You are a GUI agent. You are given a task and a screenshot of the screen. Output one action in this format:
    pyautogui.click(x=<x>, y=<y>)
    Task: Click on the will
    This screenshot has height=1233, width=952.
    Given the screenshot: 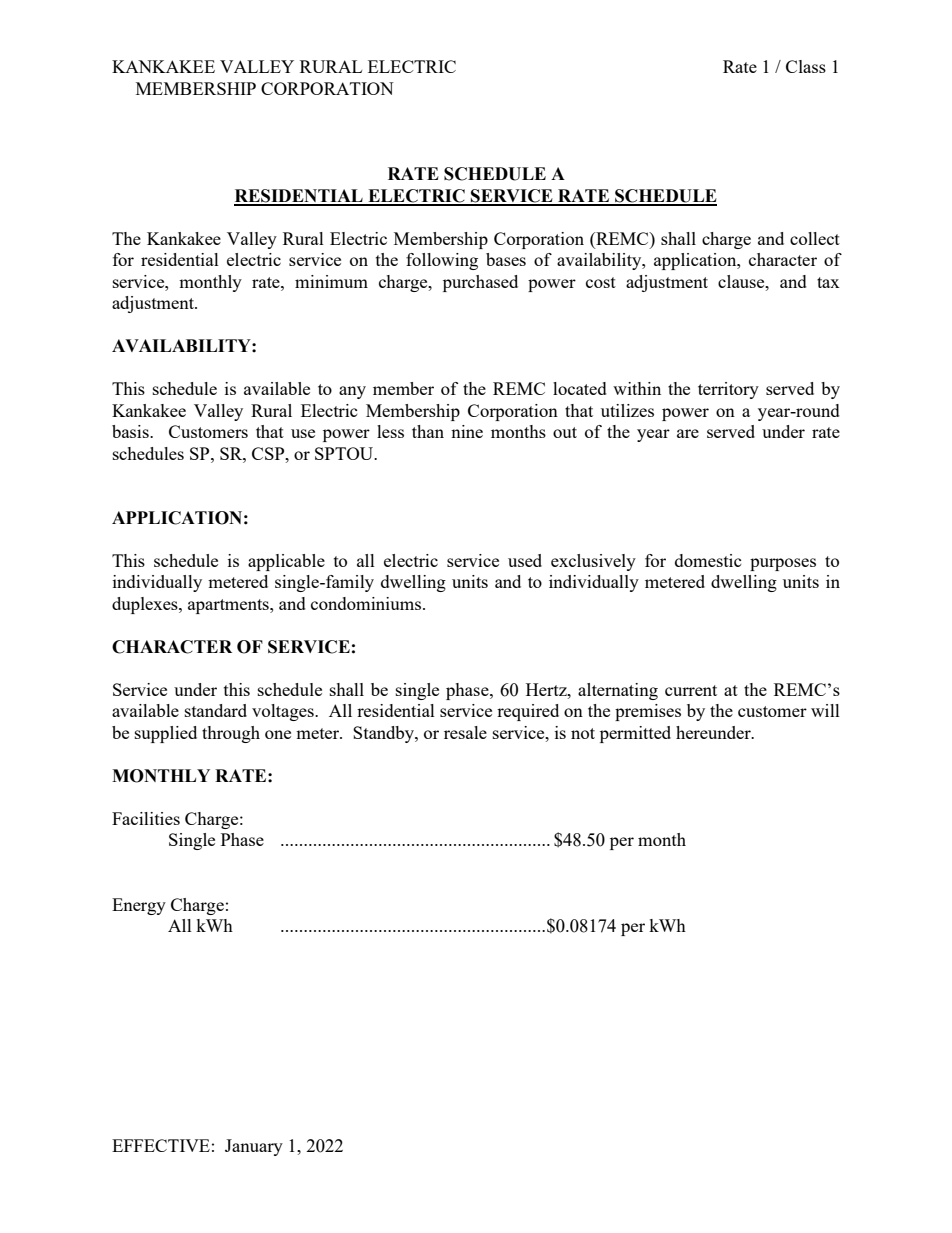 What is the action you would take?
    pyautogui.click(x=825, y=710)
